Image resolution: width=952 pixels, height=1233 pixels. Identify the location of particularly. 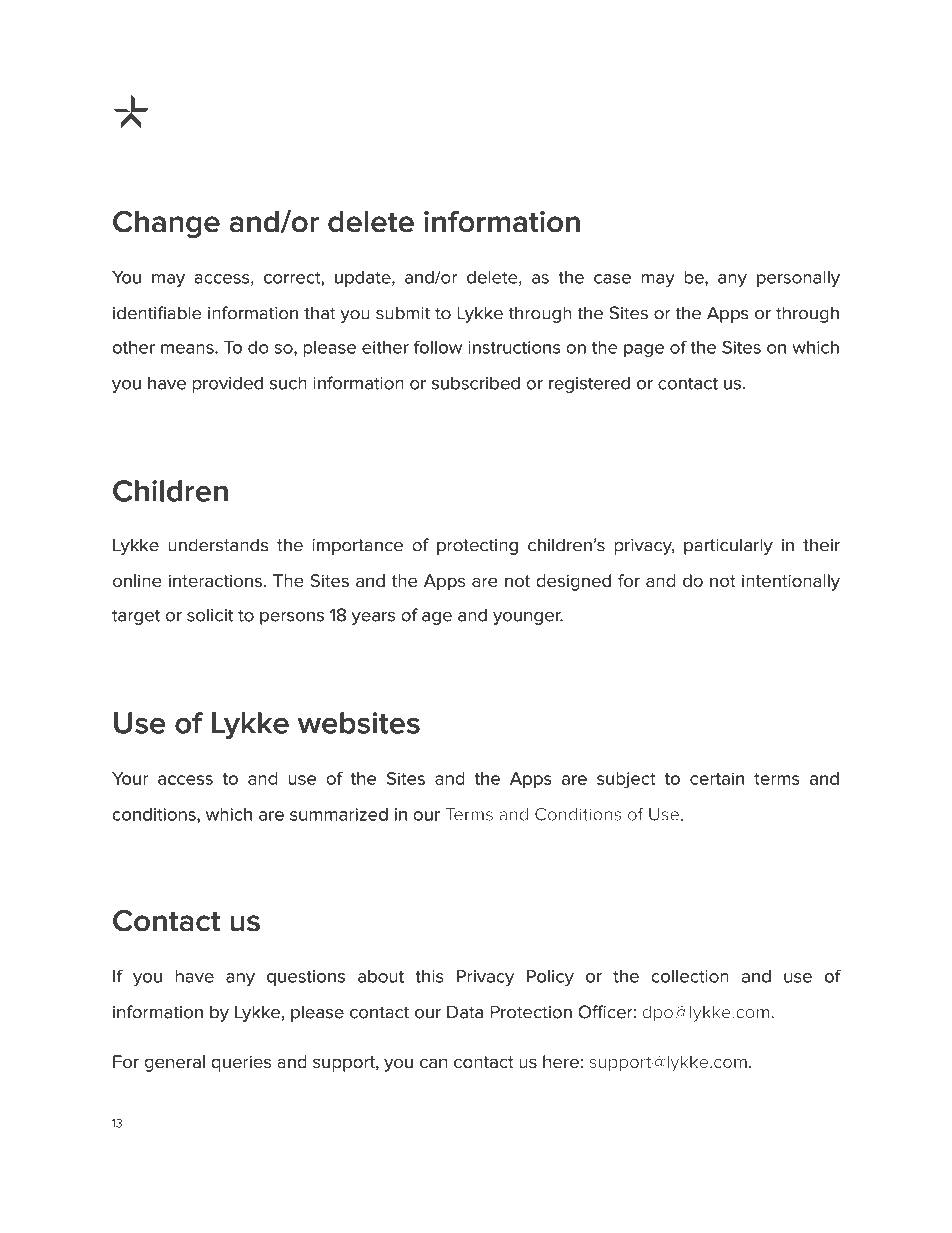
(728, 546).
